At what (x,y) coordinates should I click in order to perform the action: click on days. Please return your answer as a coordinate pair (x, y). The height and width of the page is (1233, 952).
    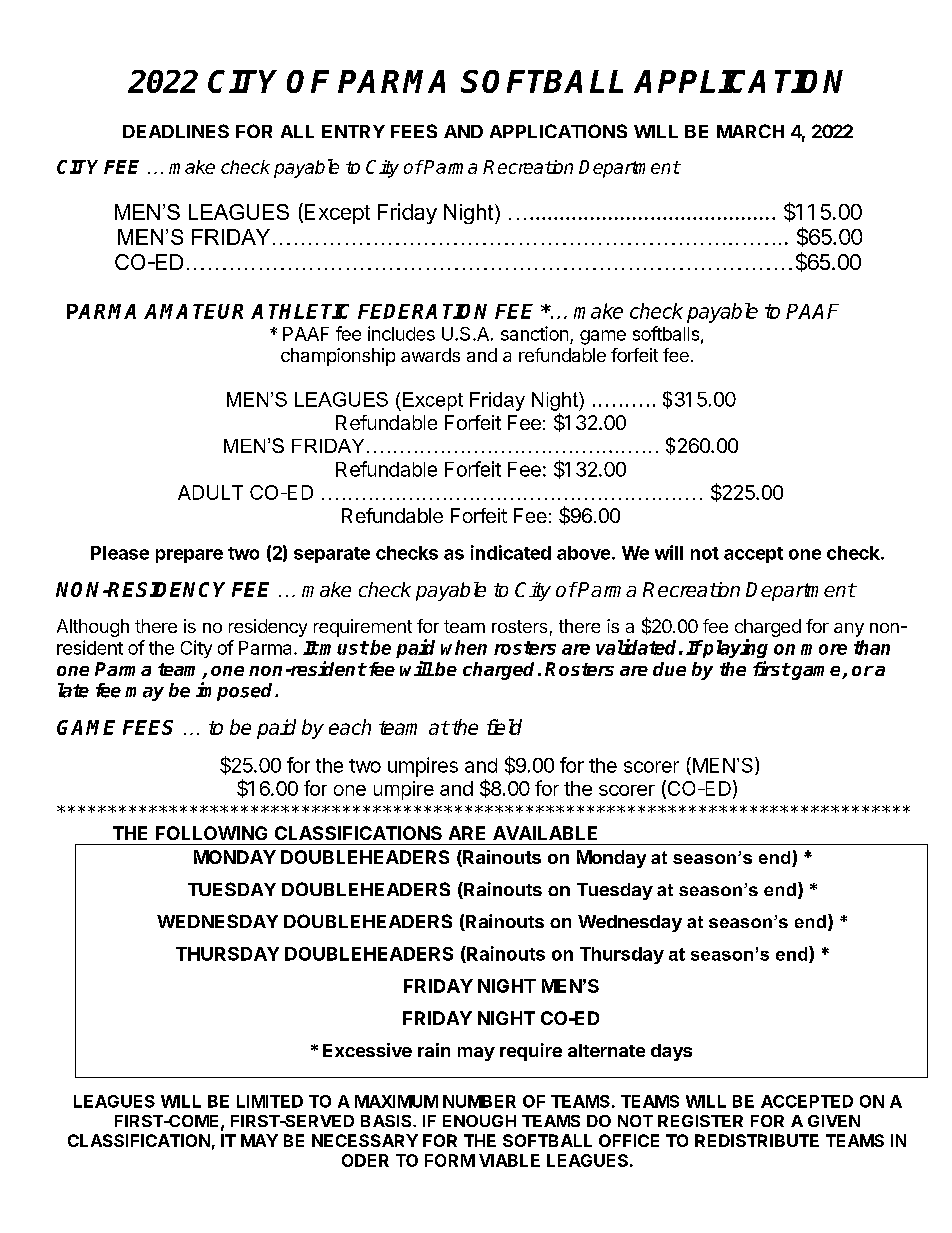
    Looking at the image, I should click on (671, 1052).
